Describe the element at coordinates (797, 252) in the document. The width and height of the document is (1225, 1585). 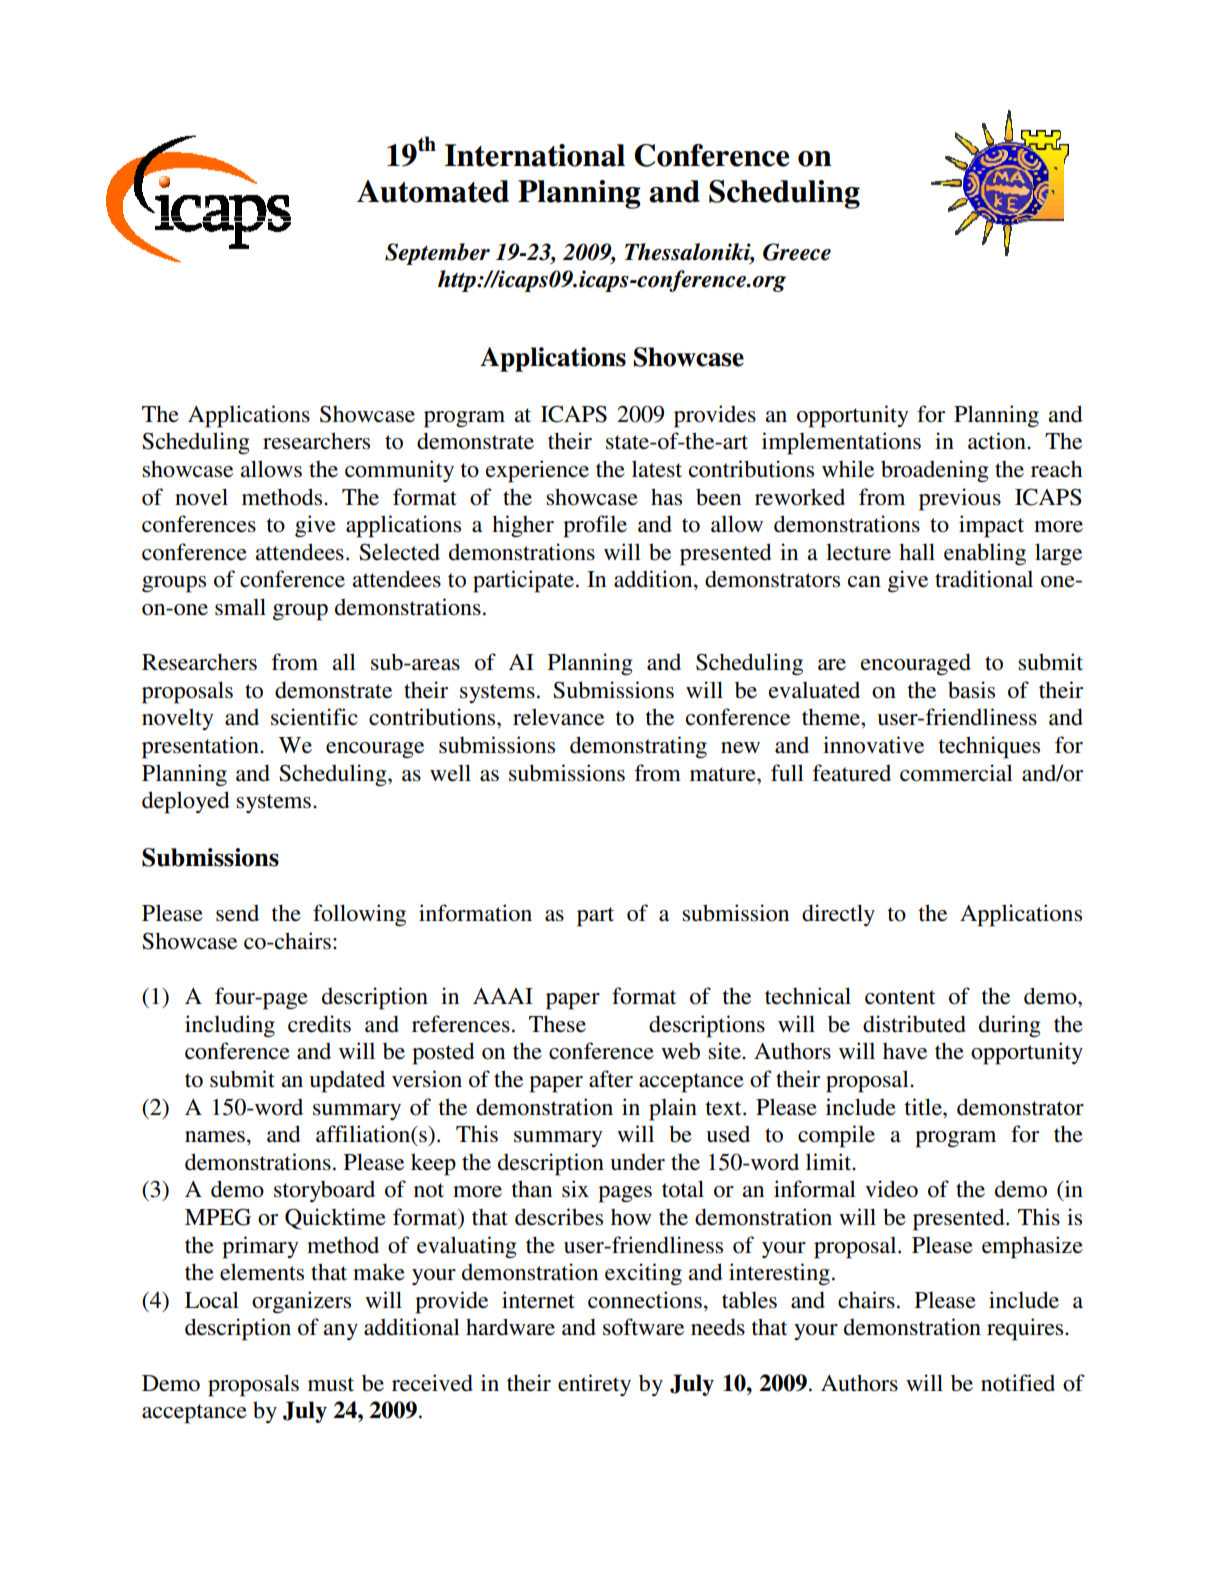
I see `Greece` at that location.
